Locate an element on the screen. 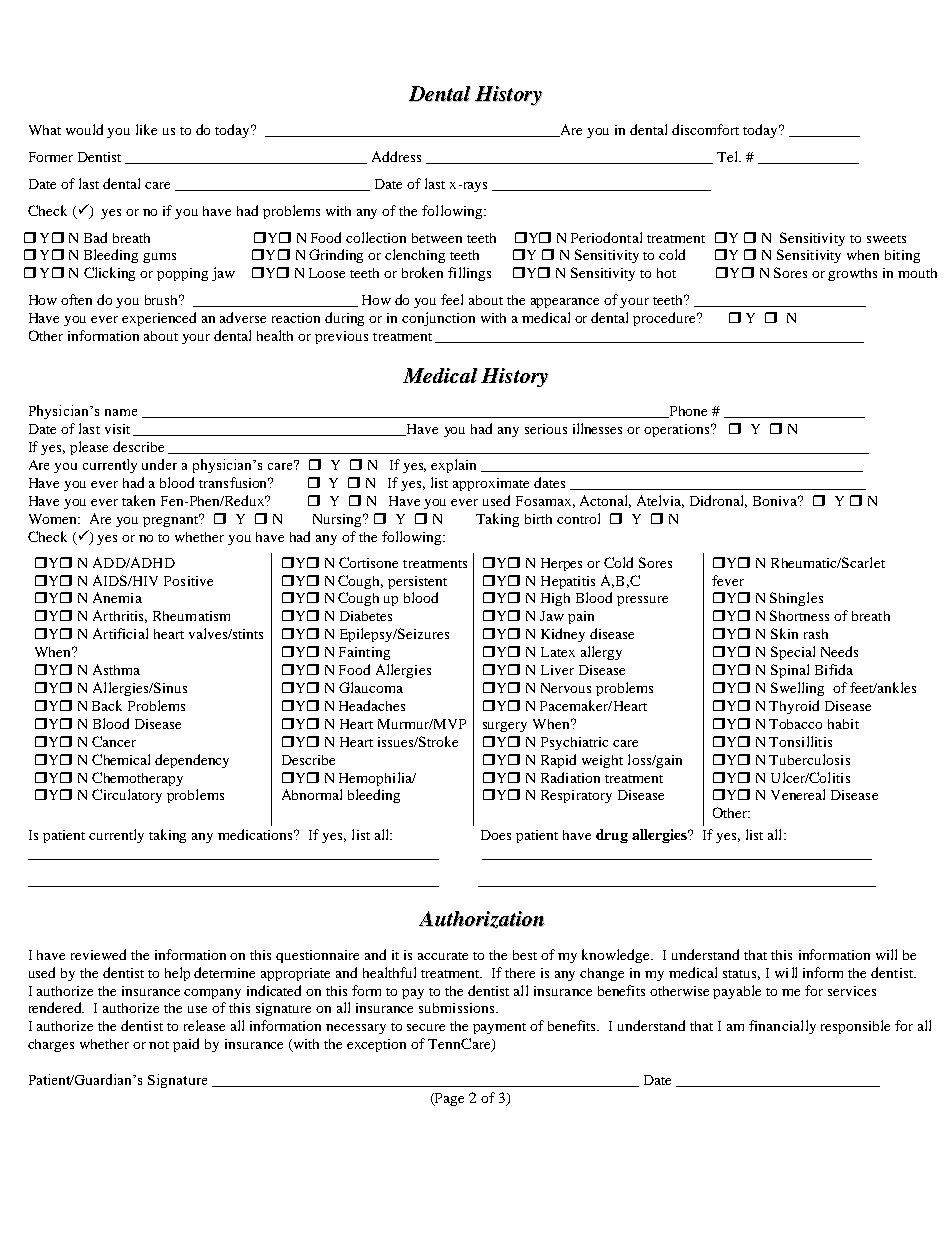 This screenshot has width=952, height=1233. not is located at coordinates (159, 1045).
